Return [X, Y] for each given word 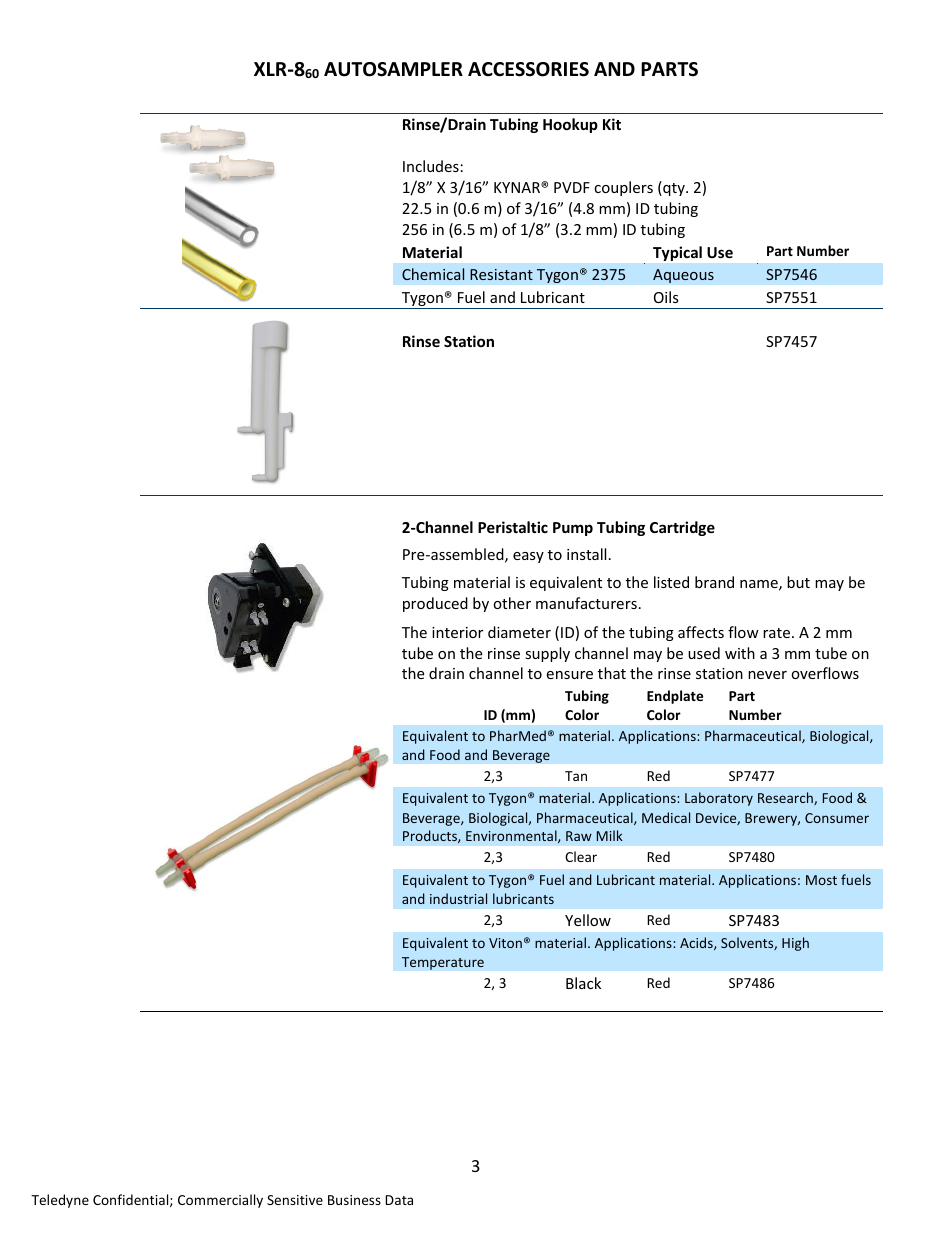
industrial [458, 898]
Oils [666, 297]
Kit [612, 124]
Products [431, 836]
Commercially [220, 1201]
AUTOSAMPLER [393, 69]
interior [457, 632]
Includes [431, 166]
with [740, 653]
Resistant [501, 274]
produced [435, 604]
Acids [697, 943]
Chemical [433, 274]
